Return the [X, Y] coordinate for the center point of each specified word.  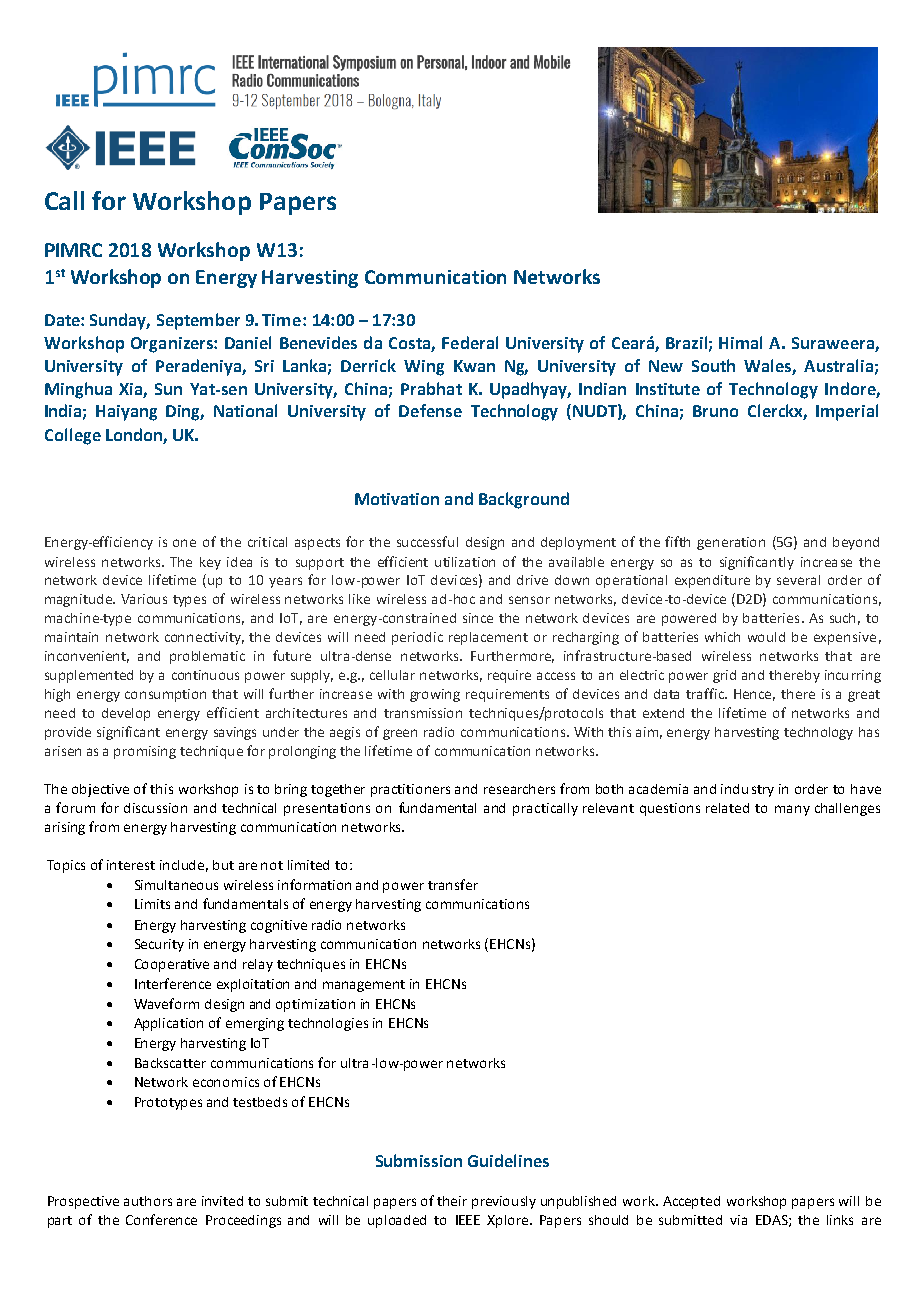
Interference [173, 983]
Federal [470, 342]
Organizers [173, 345]
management [364, 986]
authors [148, 1201]
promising [145, 752]
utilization [465, 562]
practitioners [410, 790]
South [713, 365]
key [210, 563]
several [798, 580]
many [792, 810]
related [727, 808]
